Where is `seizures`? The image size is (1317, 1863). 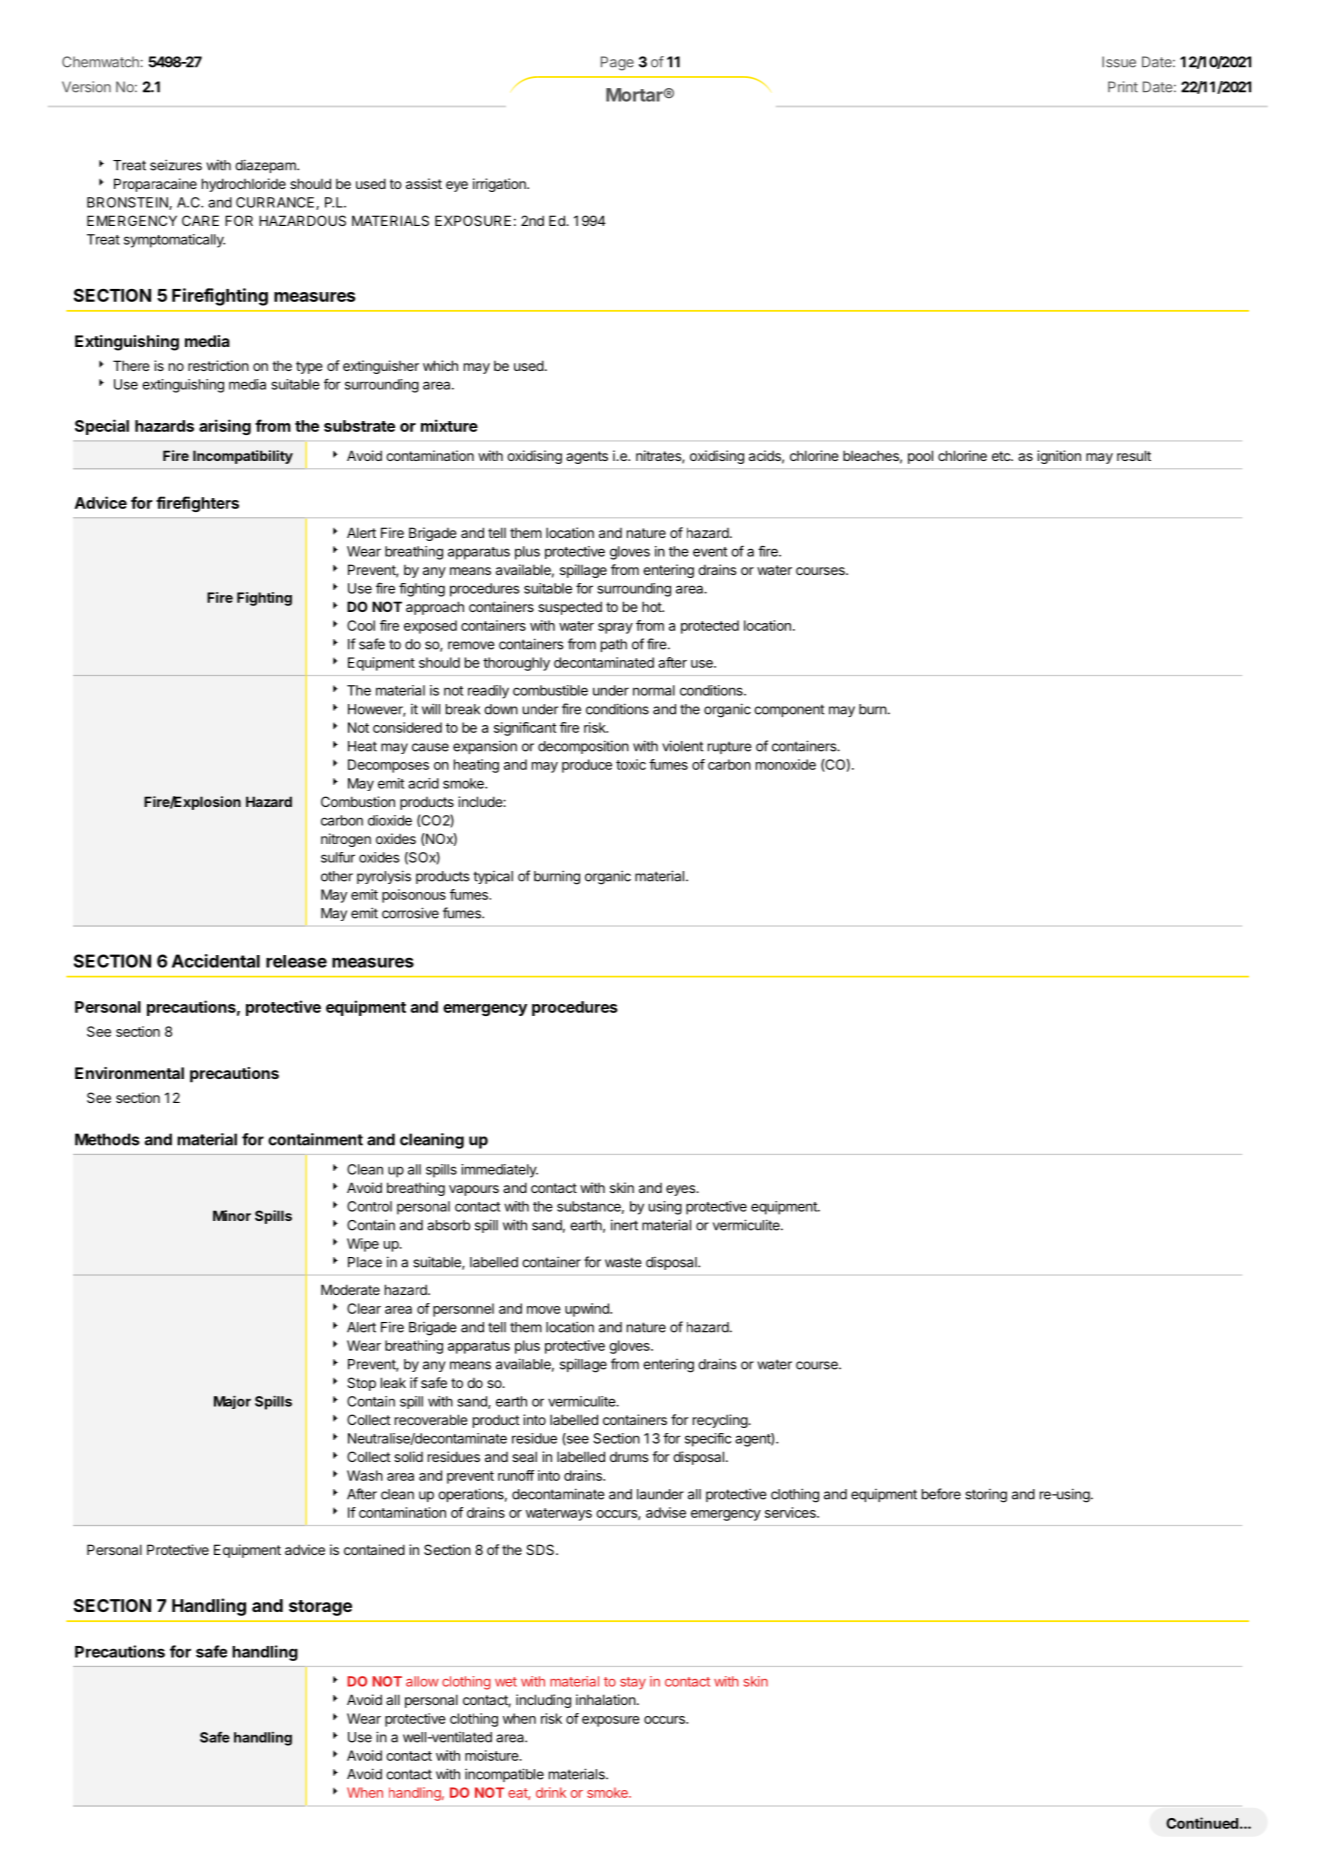
seizures is located at coordinates (176, 165).
